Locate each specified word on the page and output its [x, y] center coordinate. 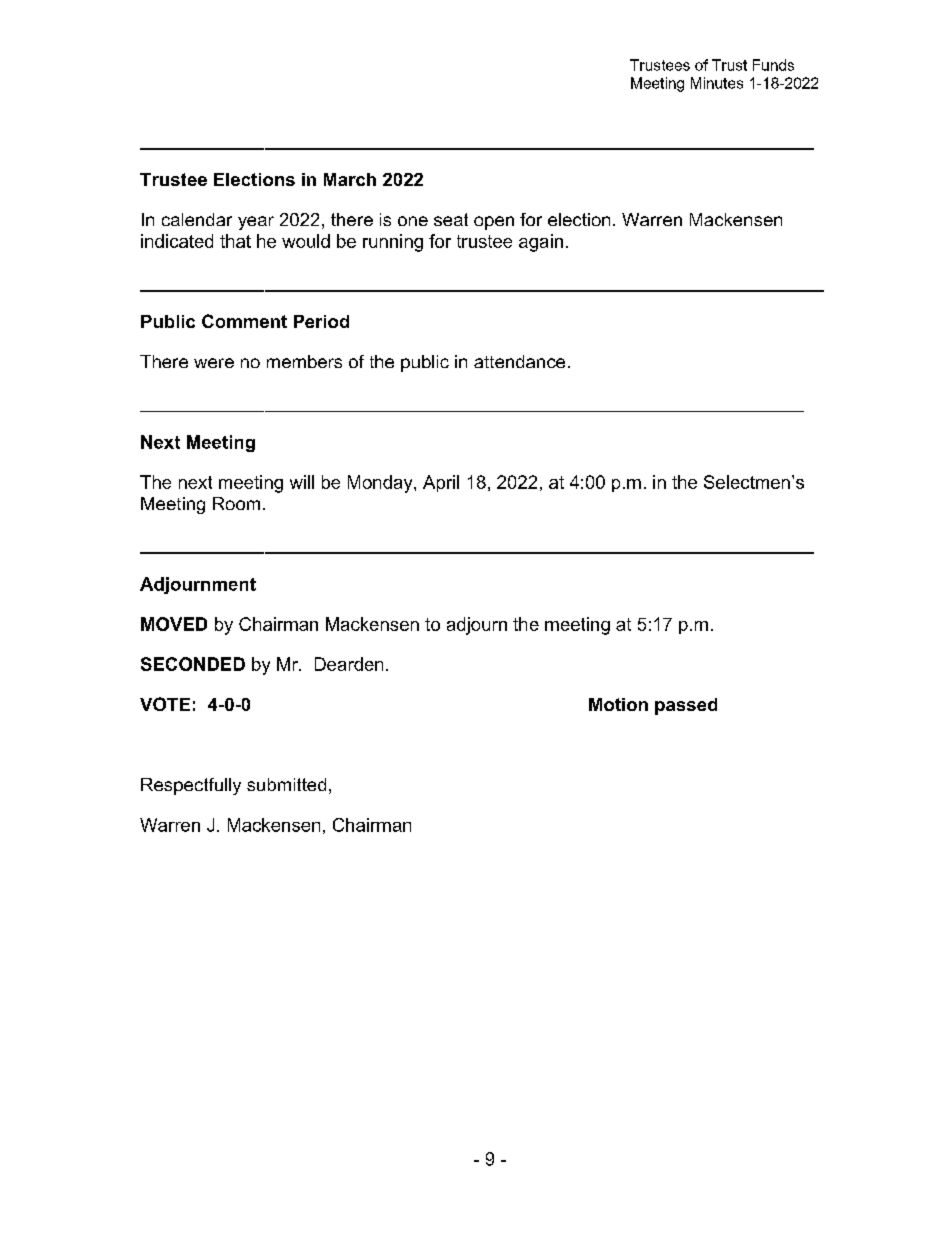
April [441, 483]
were [214, 363]
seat [451, 219]
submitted [286, 784]
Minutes [717, 83]
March [350, 179]
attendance [519, 361]
